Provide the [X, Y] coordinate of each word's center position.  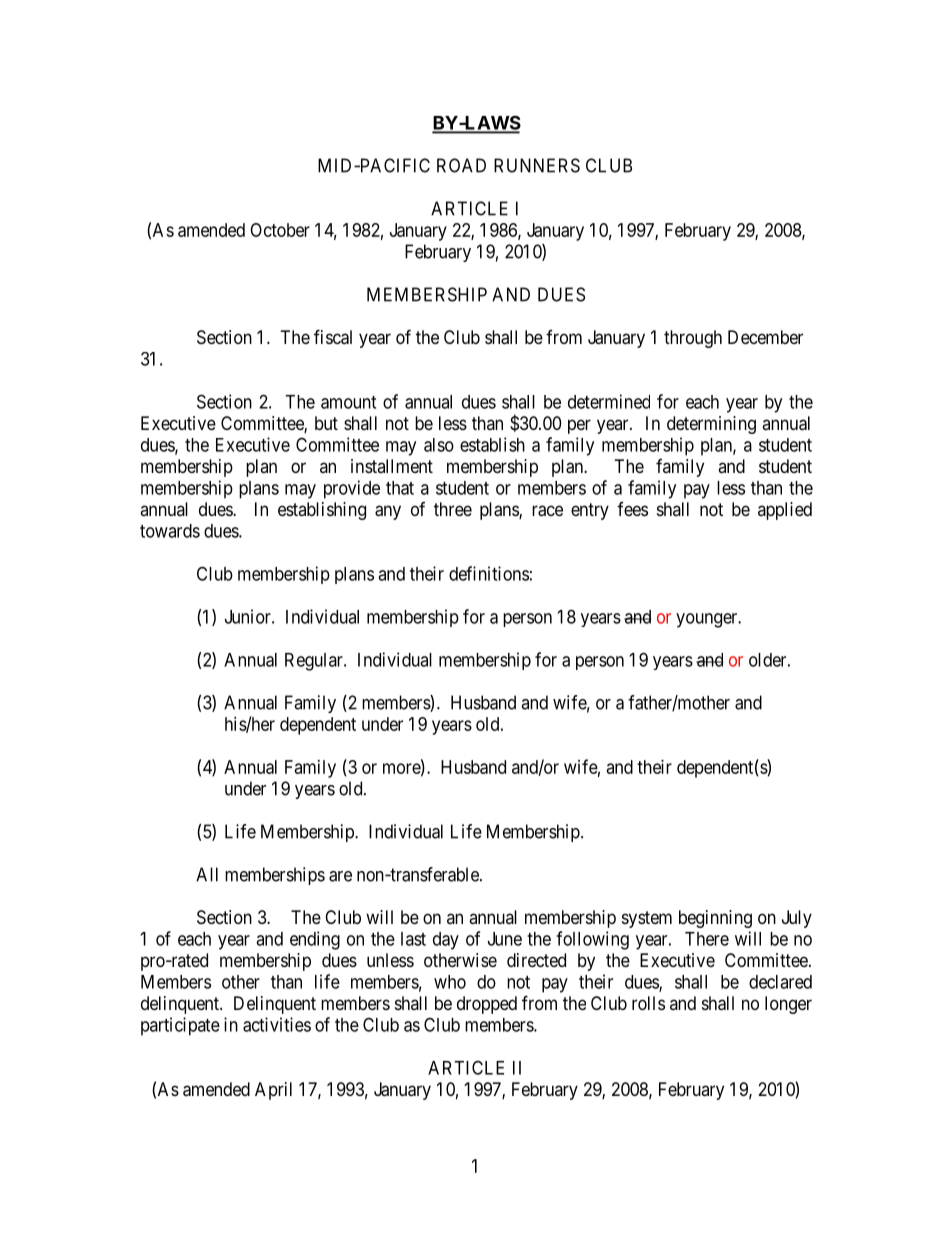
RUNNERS [537, 165]
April [273, 1091]
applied [785, 511]
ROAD [461, 165]
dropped [487, 1005]
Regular [315, 662]
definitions [489, 573]
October [280, 230]
